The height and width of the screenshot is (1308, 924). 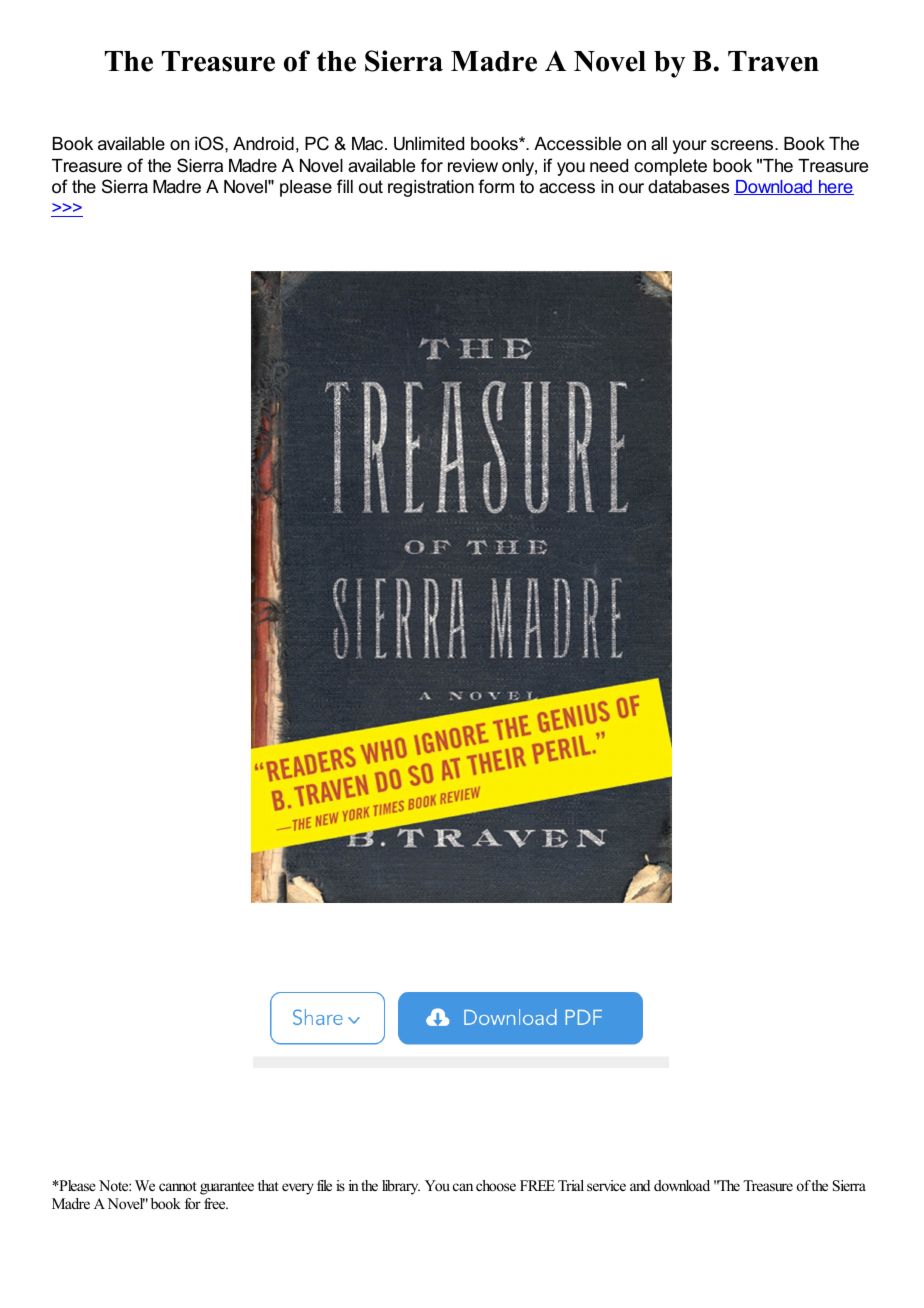 What do you see at coordinates (345, 186) in the screenshot?
I see `fill` at bounding box center [345, 186].
